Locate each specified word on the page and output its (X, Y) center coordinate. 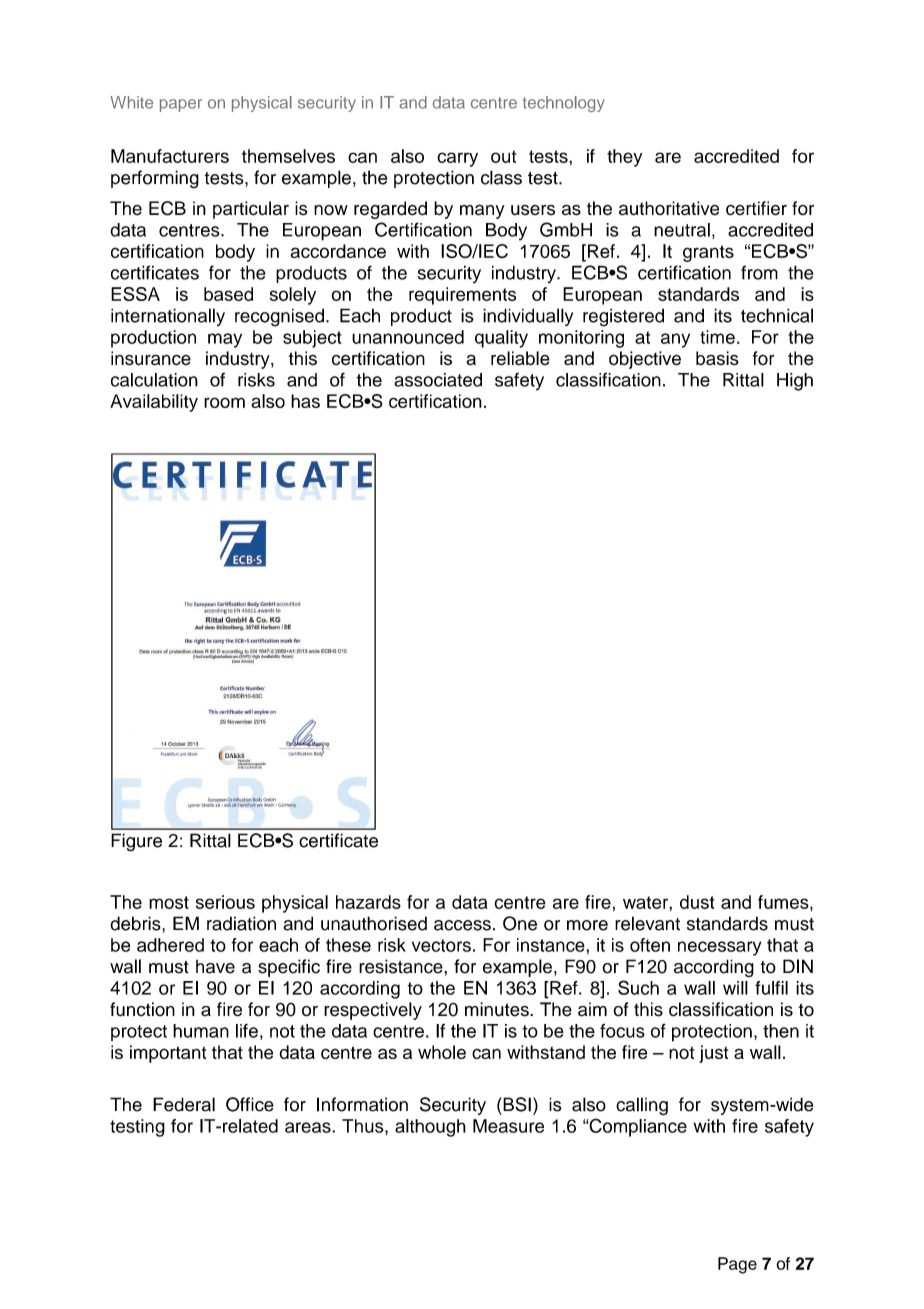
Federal (184, 1104)
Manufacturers (170, 156)
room (224, 402)
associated (438, 380)
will (735, 988)
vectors (441, 945)
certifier (756, 208)
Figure (136, 842)
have (215, 967)
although (430, 1128)
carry (457, 159)
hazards (368, 902)
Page (737, 1265)
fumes (784, 902)
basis (717, 358)
